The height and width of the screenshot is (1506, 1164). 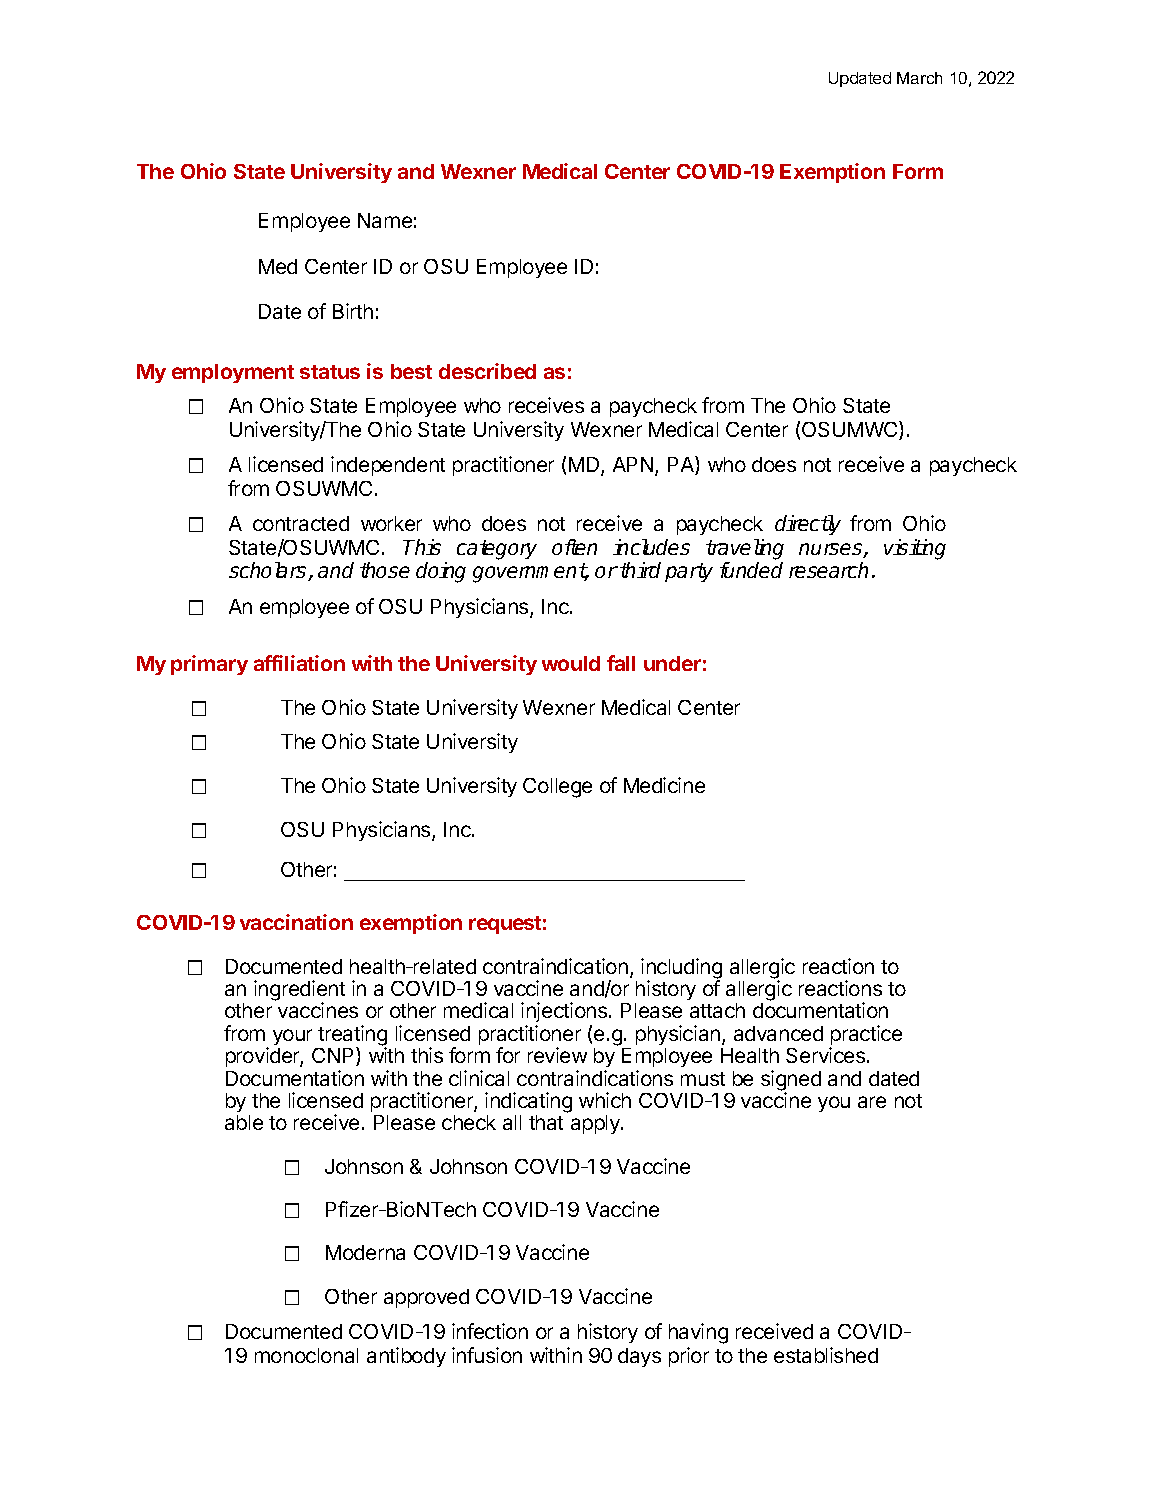 I want to click on March, so click(x=919, y=78).
